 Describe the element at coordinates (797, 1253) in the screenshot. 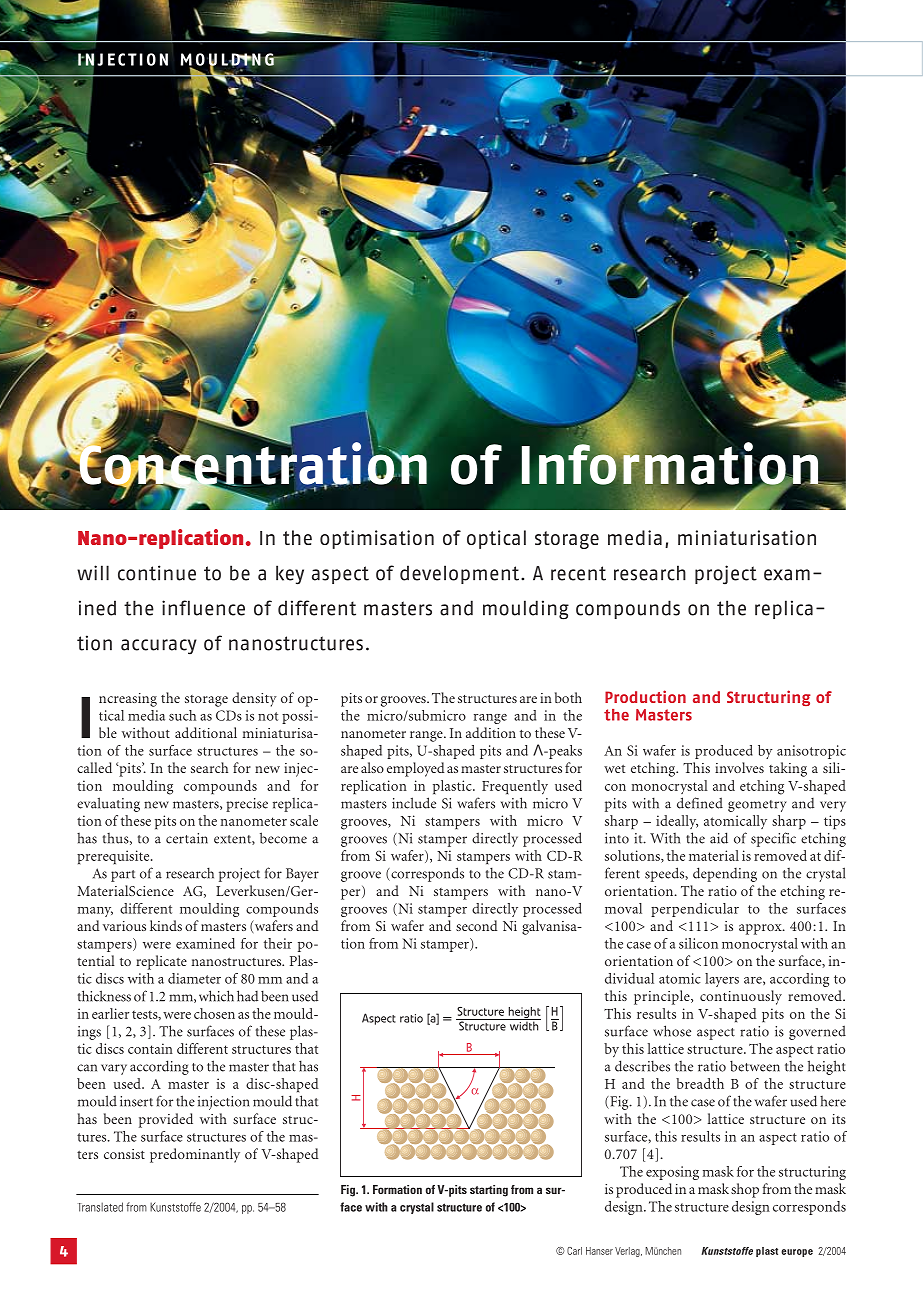

I see `europe` at that location.
